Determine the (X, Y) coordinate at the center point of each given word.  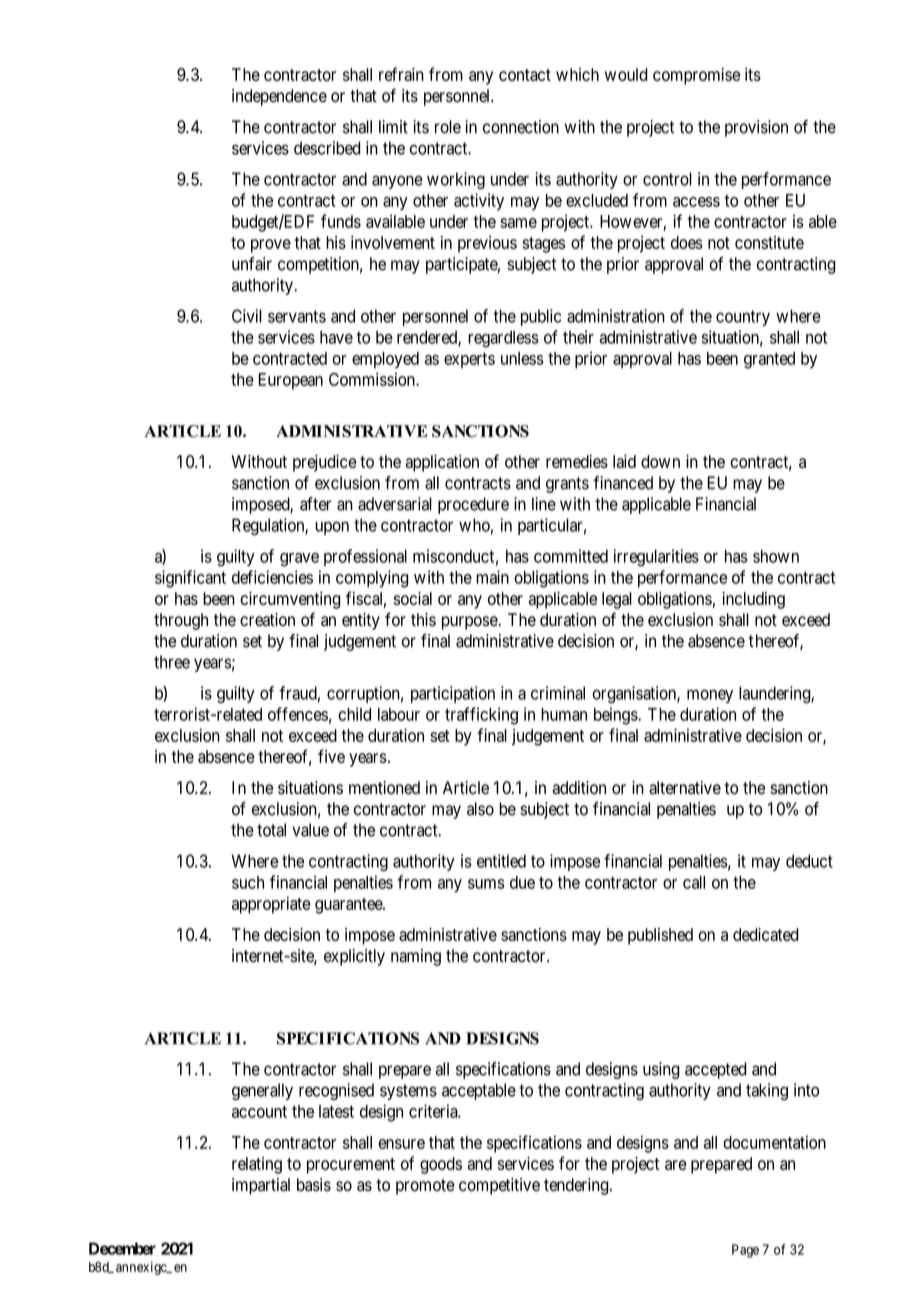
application (442, 463)
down (660, 461)
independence (279, 97)
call (694, 882)
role (448, 127)
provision (756, 128)
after (315, 504)
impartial (261, 1186)
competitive (499, 1186)
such (248, 882)
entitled (501, 861)
